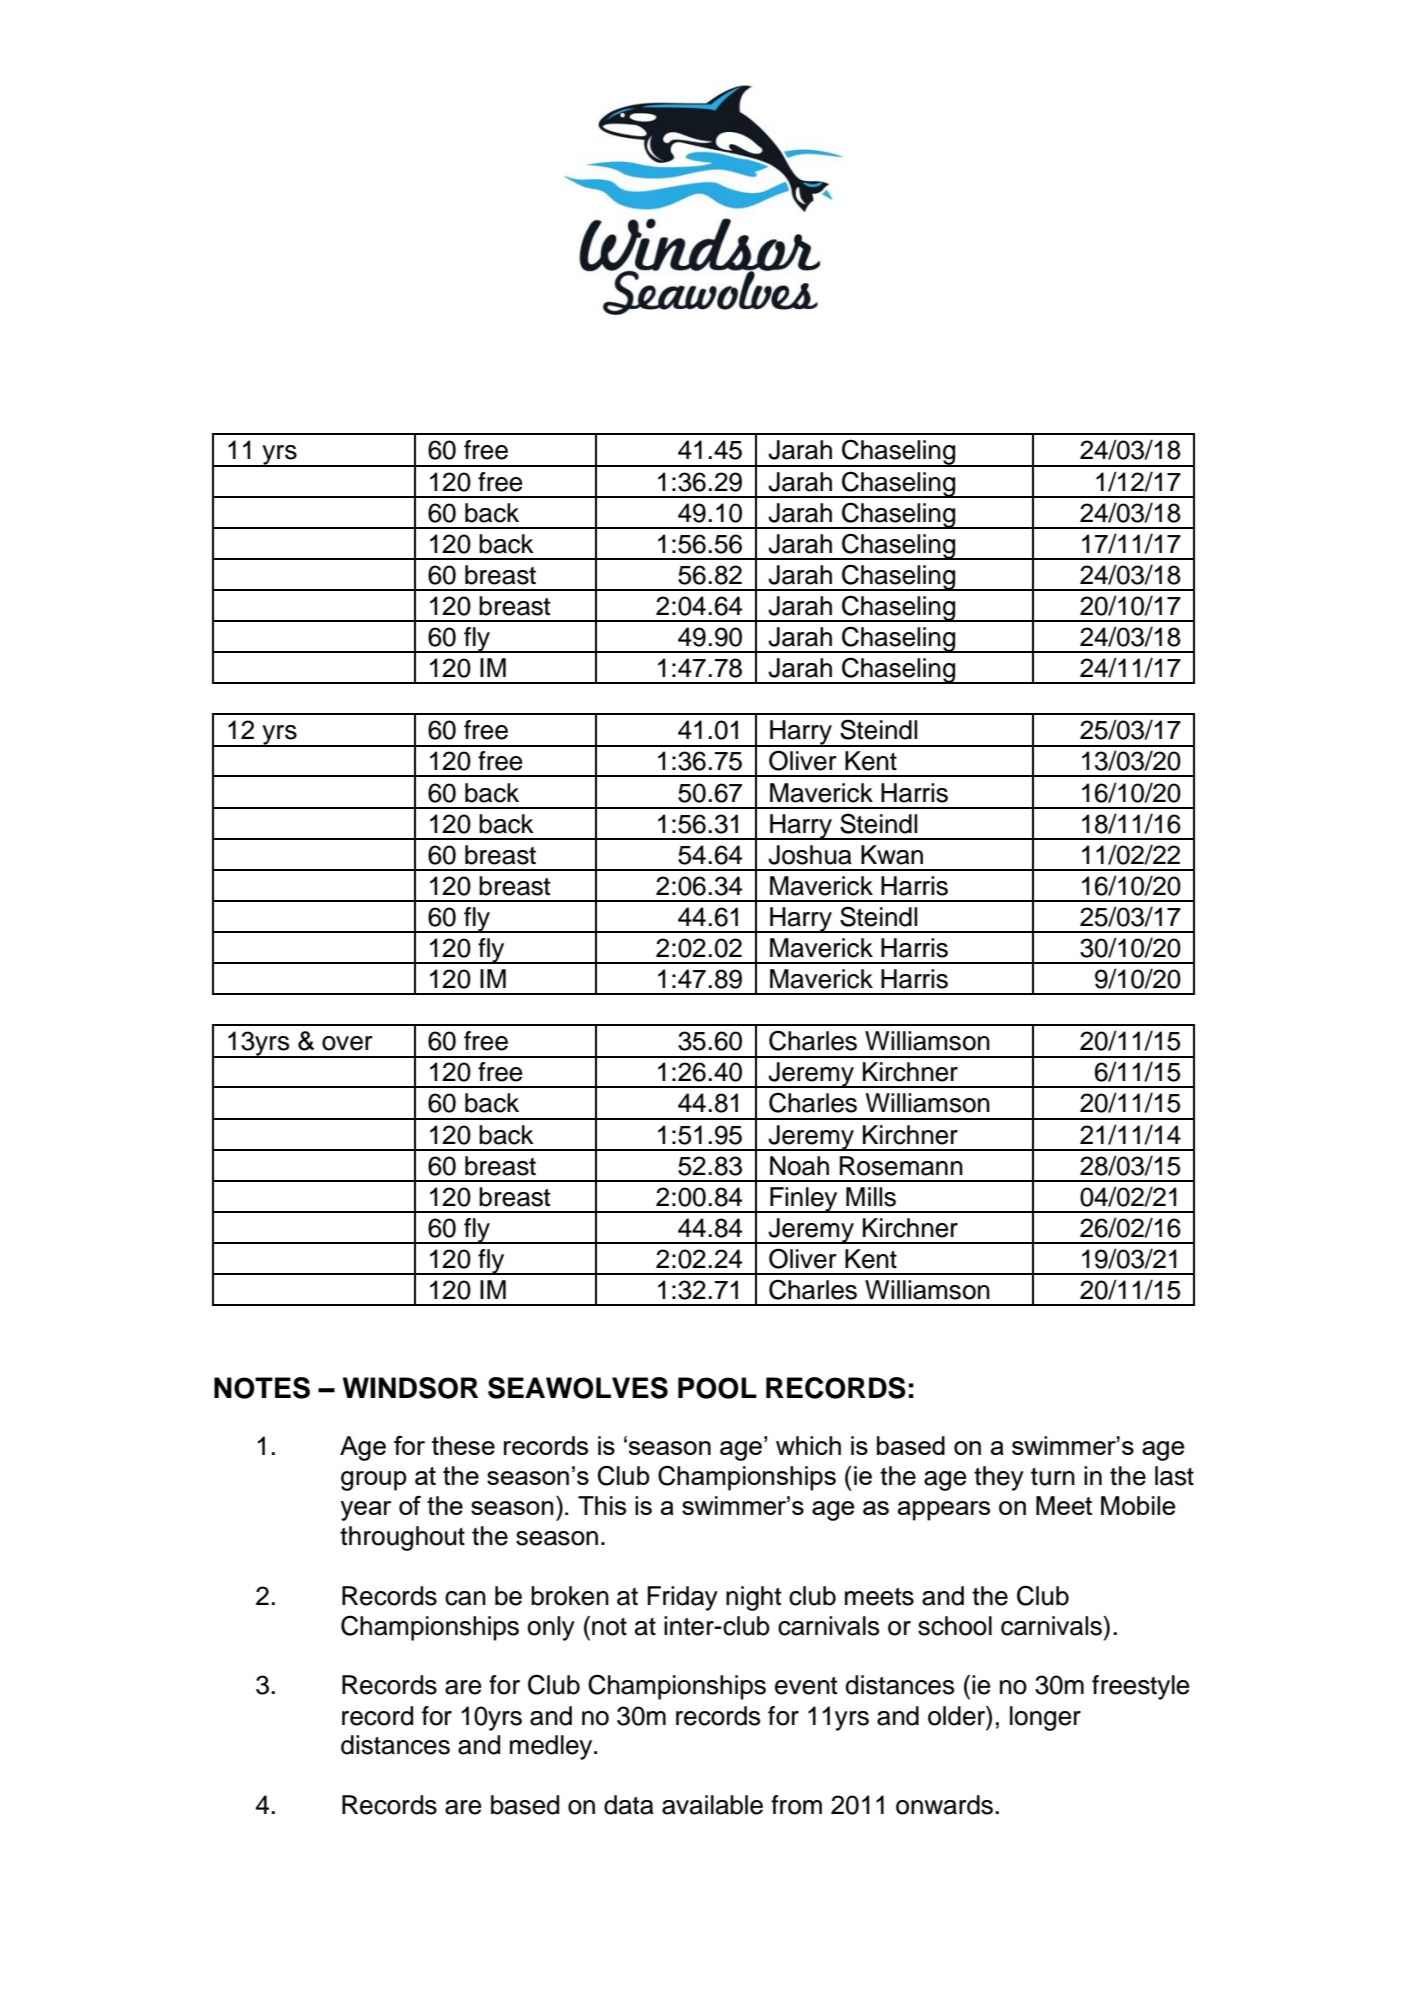 This screenshot has height=1991, width=1407. I want to click on Mills, so click(871, 1197).
